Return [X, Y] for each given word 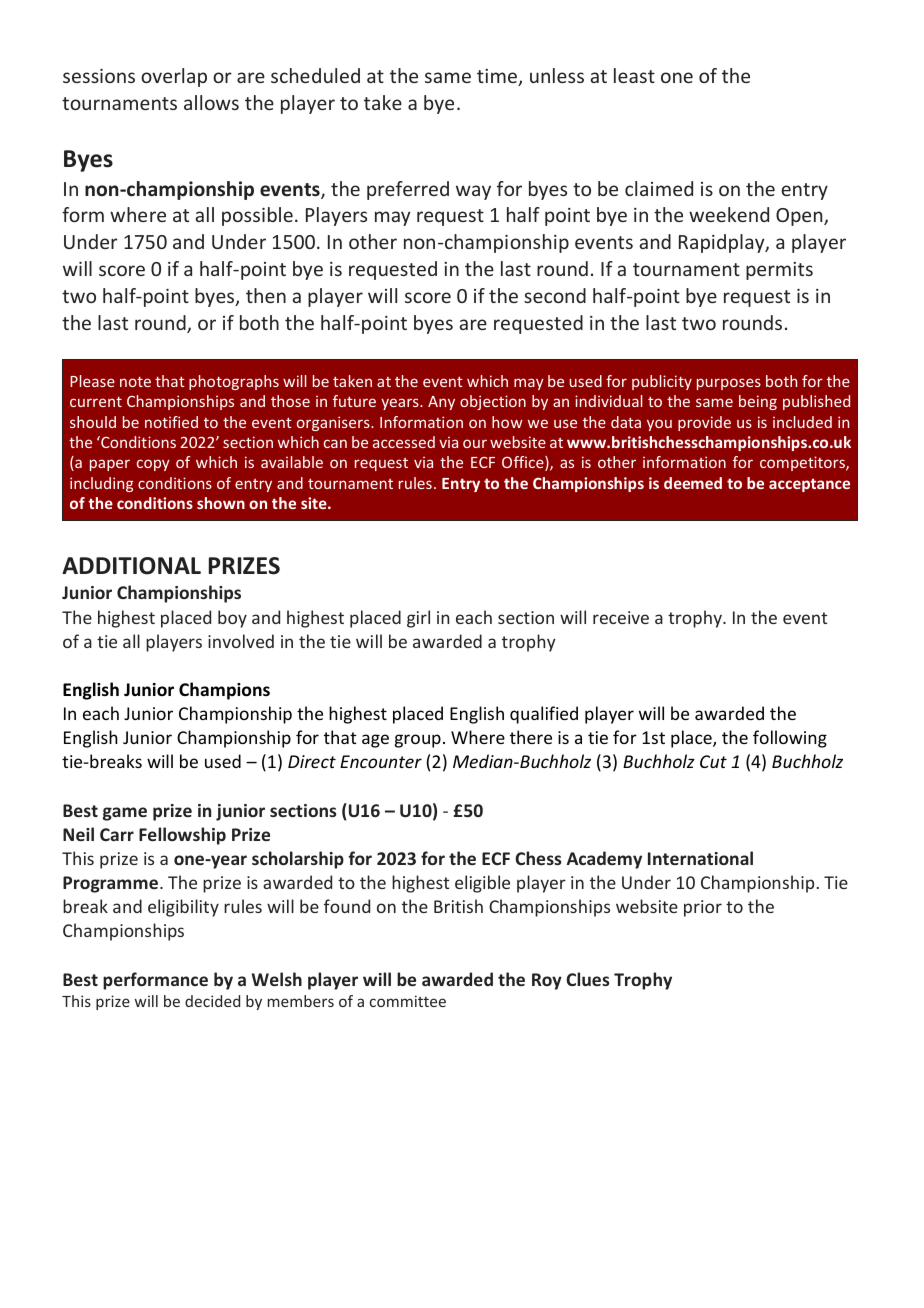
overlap [174, 77]
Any [441, 403]
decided [212, 1001]
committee [408, 1001]
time [498, 77]
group [418, 741]
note [135, 381]
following [790, 739]
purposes [729, 384]
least [634, 75]
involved [241, 641]
